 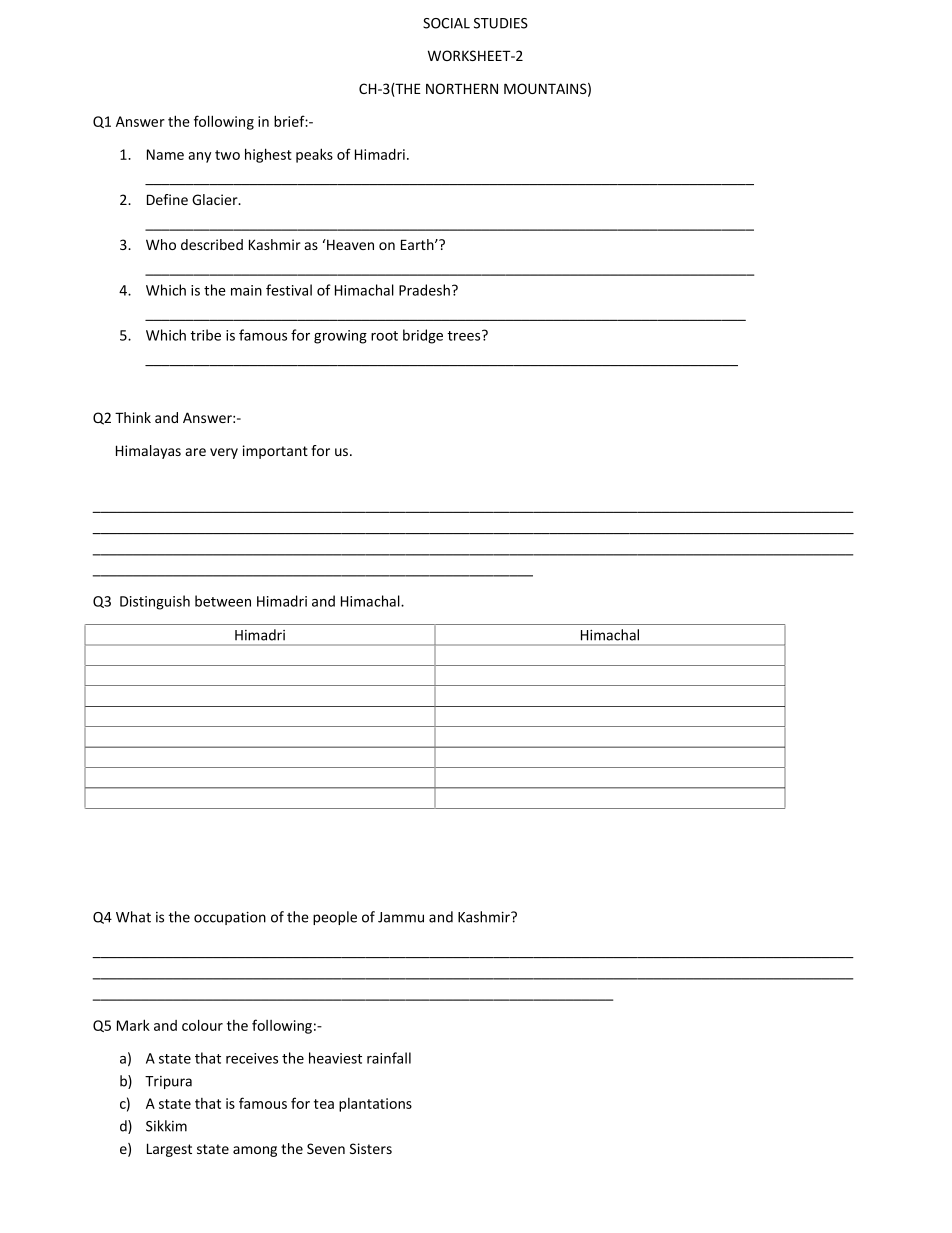 What do you see at coordinates (133, 917) in the screenshot?
I see `What` at bounding box center [133, 917].
